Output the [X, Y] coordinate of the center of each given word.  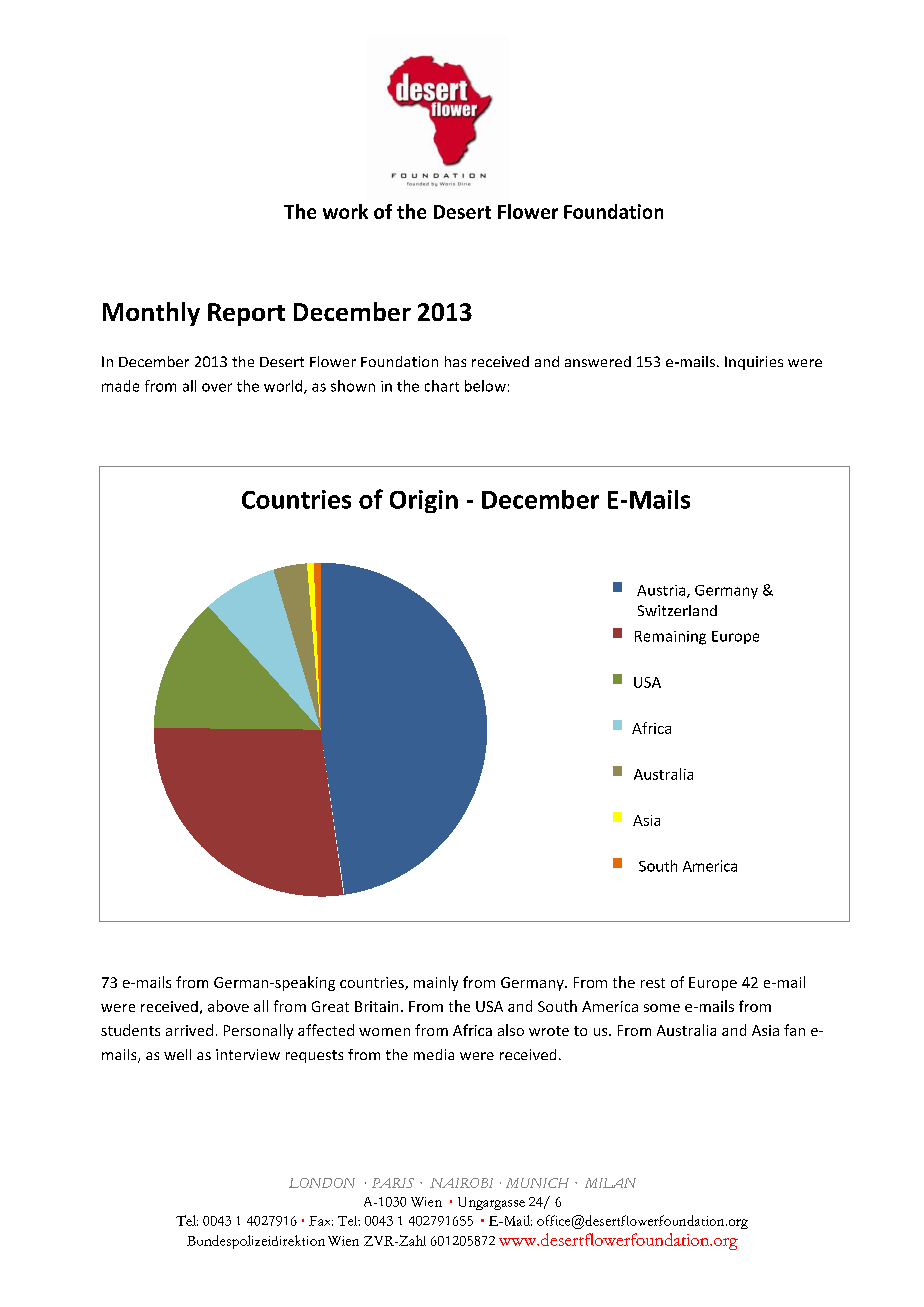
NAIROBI [461, 1183]
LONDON [322, 1183]
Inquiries [754, 363]
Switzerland [677, 610]
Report [246, 314]
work [345, 211]
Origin [424, 501]
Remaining [670, 638]
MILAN [610, 1183]
